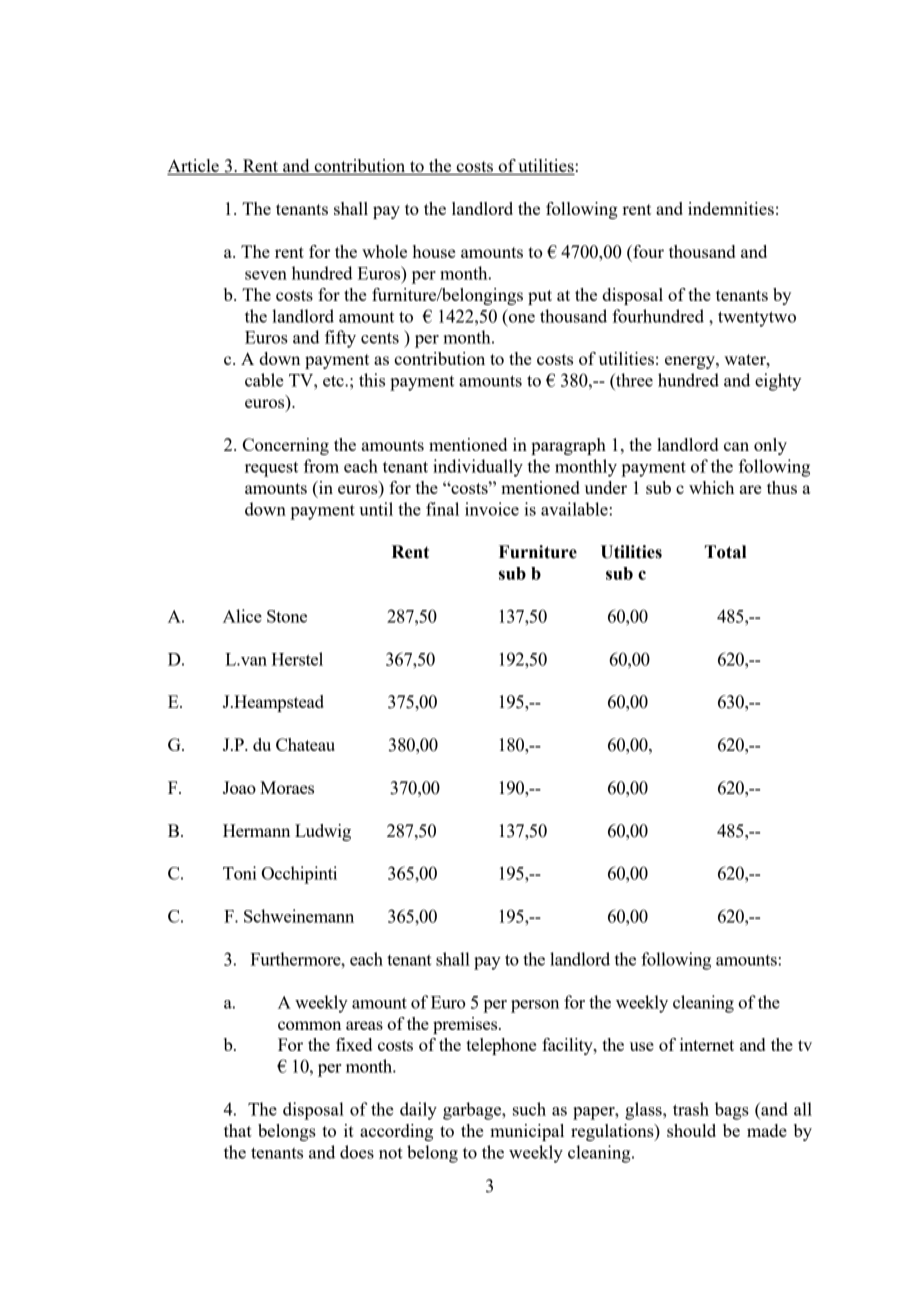  I want to click on house, so click(434, 251).
